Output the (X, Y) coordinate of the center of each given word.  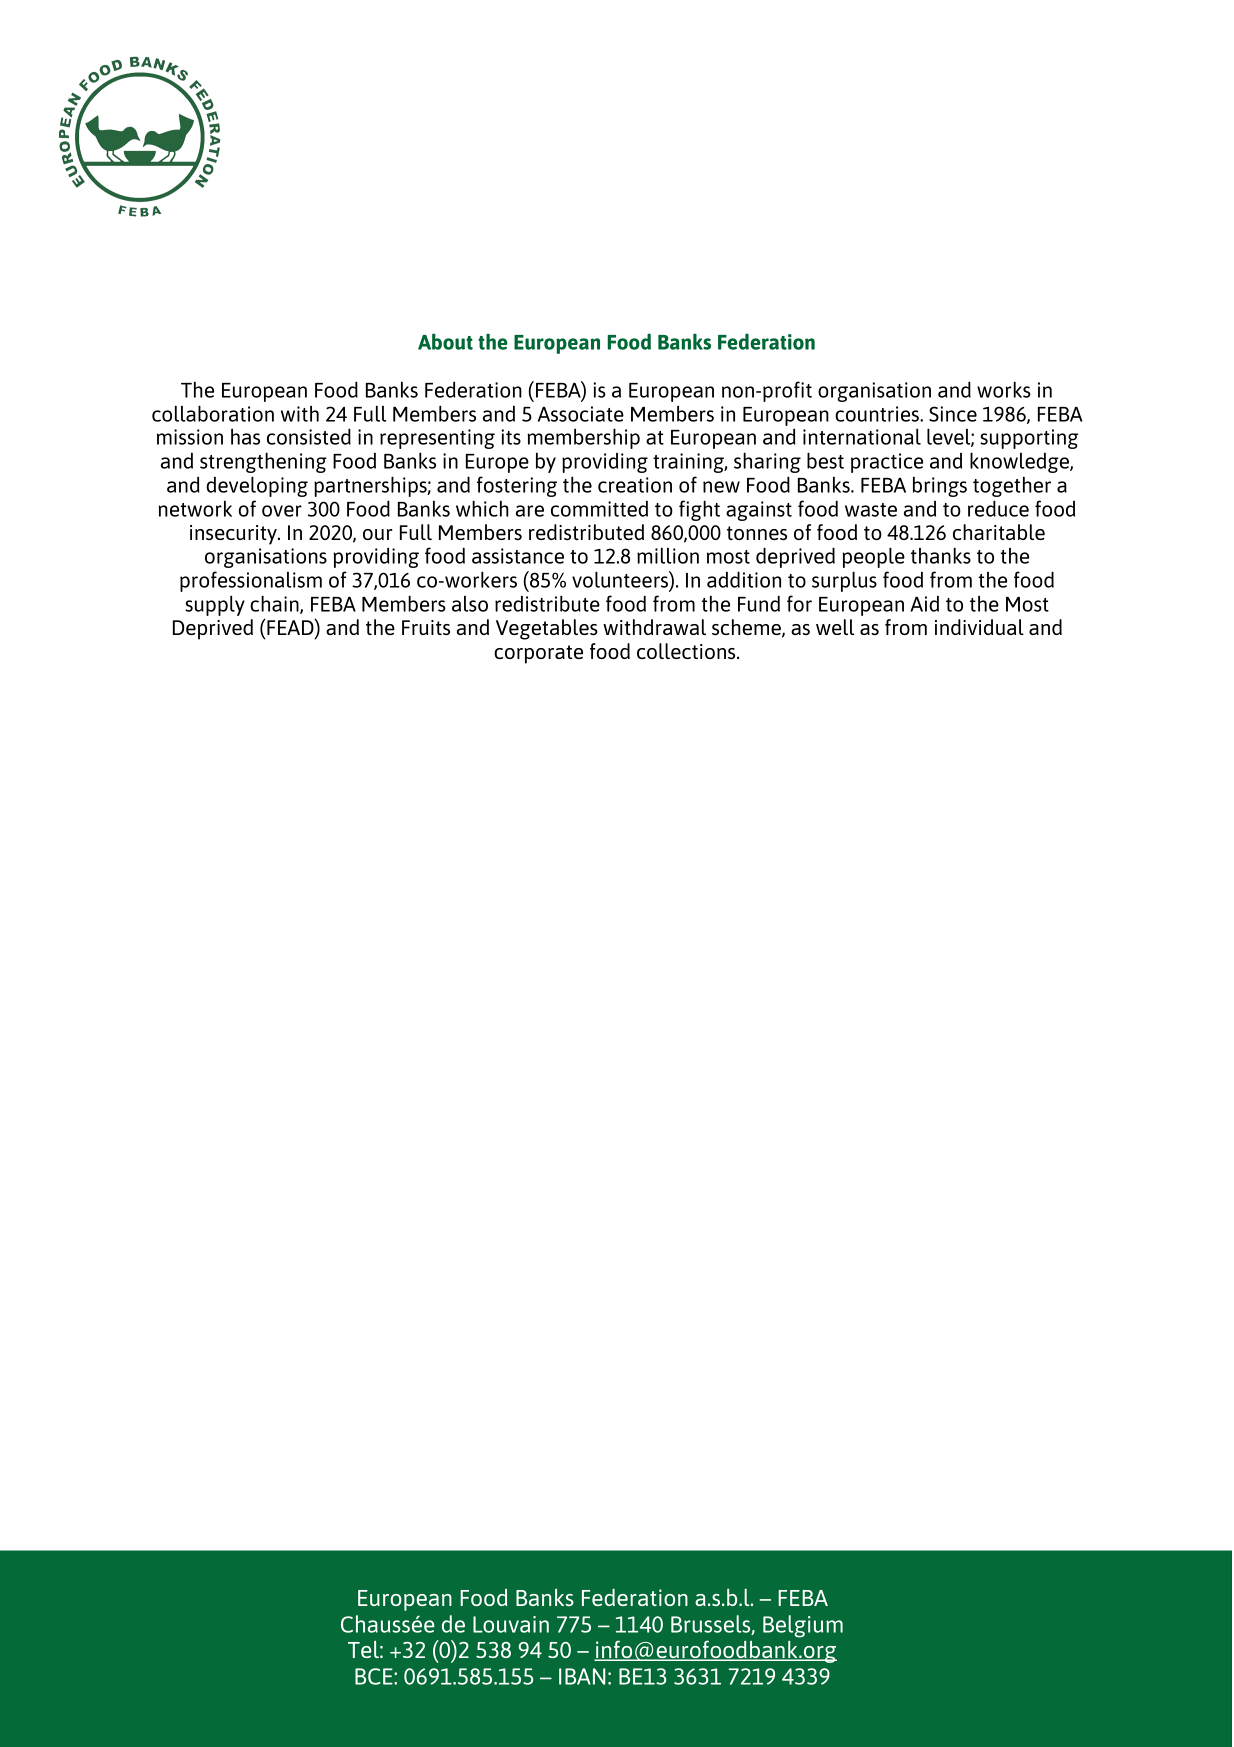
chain (275, 604)
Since (953, 414)
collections (687, 651)
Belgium (803, 1626)
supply (215, 605)
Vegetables (547, 629)
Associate (581, 414)
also (470, 604)
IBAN (582, 1676)
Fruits (426, 627)
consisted (309, 436)
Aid (924, 604)
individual (979, 627)
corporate (538, 654)
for (799, 603)
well (835, 627)
